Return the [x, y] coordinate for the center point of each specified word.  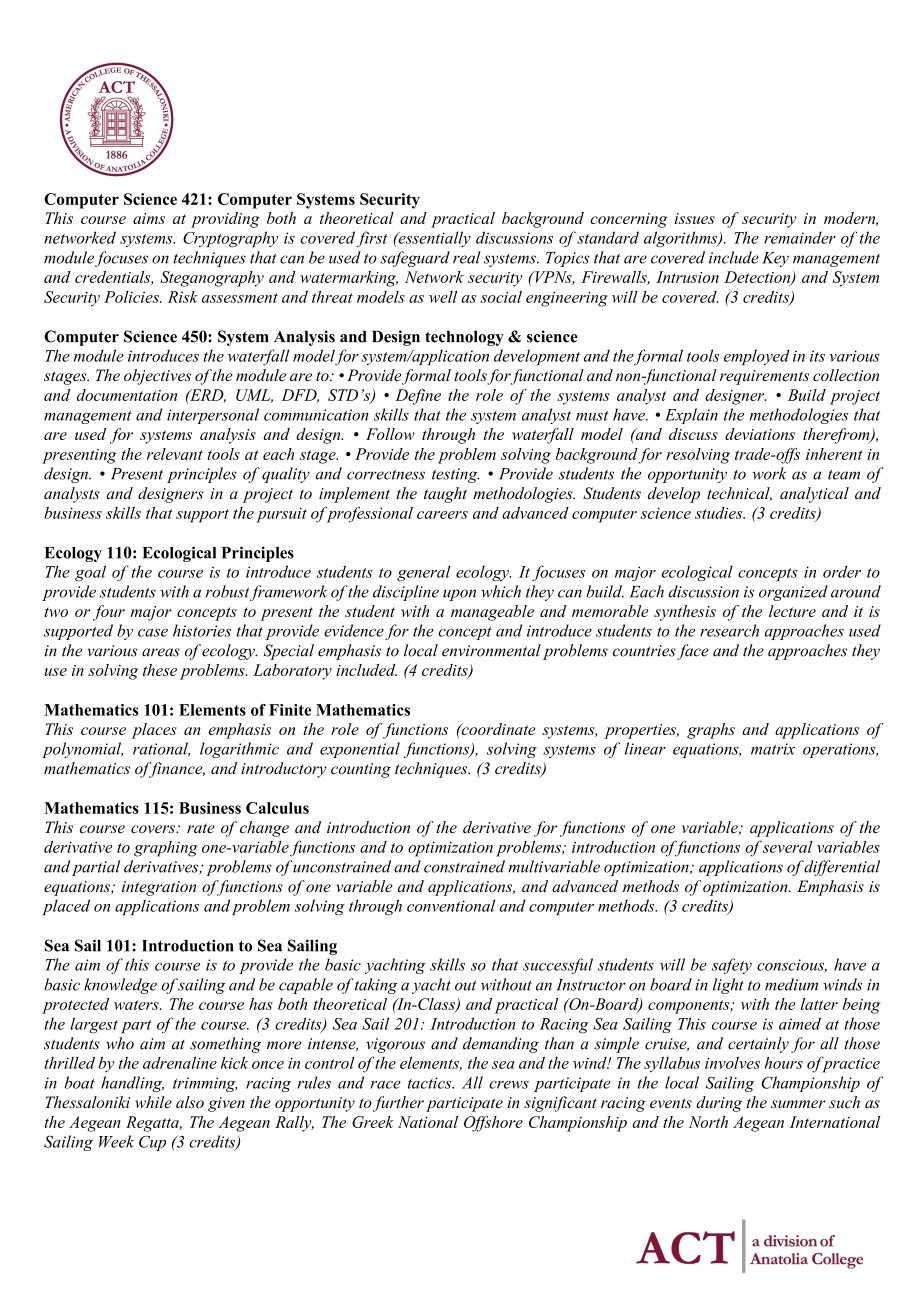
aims [149, 218]
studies [720, 513]
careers [442, 515]
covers [154, 829]
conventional [451, 905]
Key [775, 259]
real [467, 257]
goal [90, 573]
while [153, 1102]
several [788, 847]
